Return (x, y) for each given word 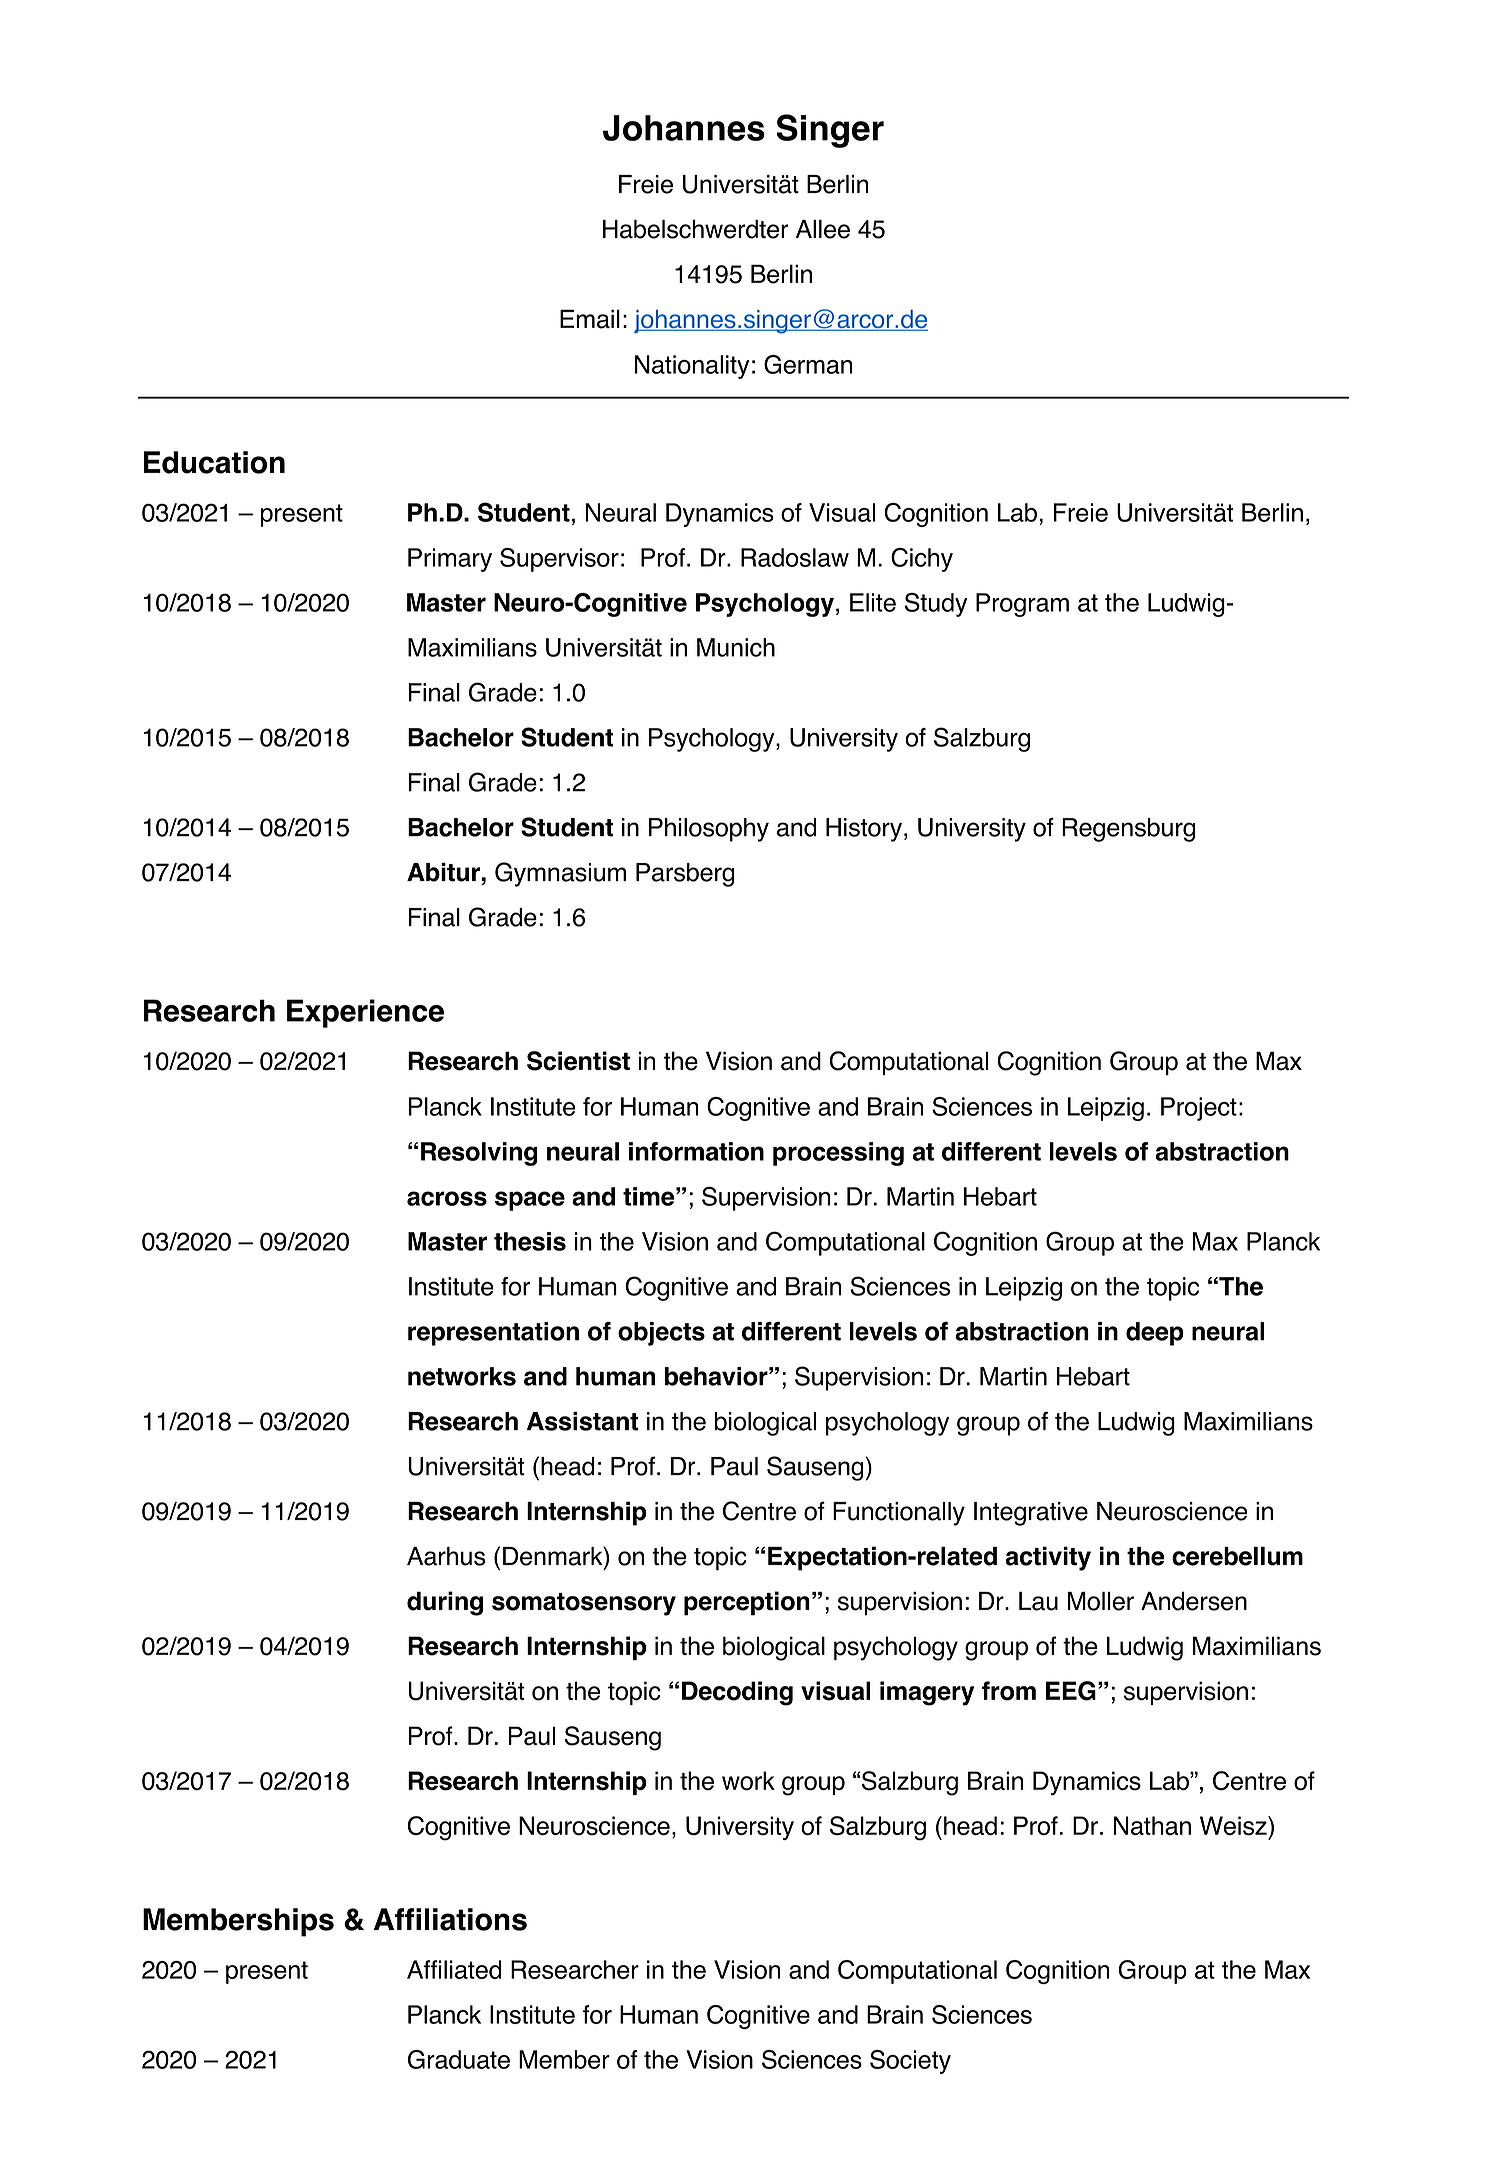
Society (910, 2062)
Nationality (692, 367)
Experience (365, 1013)
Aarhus (446, 1556)
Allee (823, 229)
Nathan (1152, 1825)
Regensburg (1128, 830)
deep (1155, 1334)
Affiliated (454, 1969)
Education (214, 462)
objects (661, 1334)
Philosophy (709, 830)
